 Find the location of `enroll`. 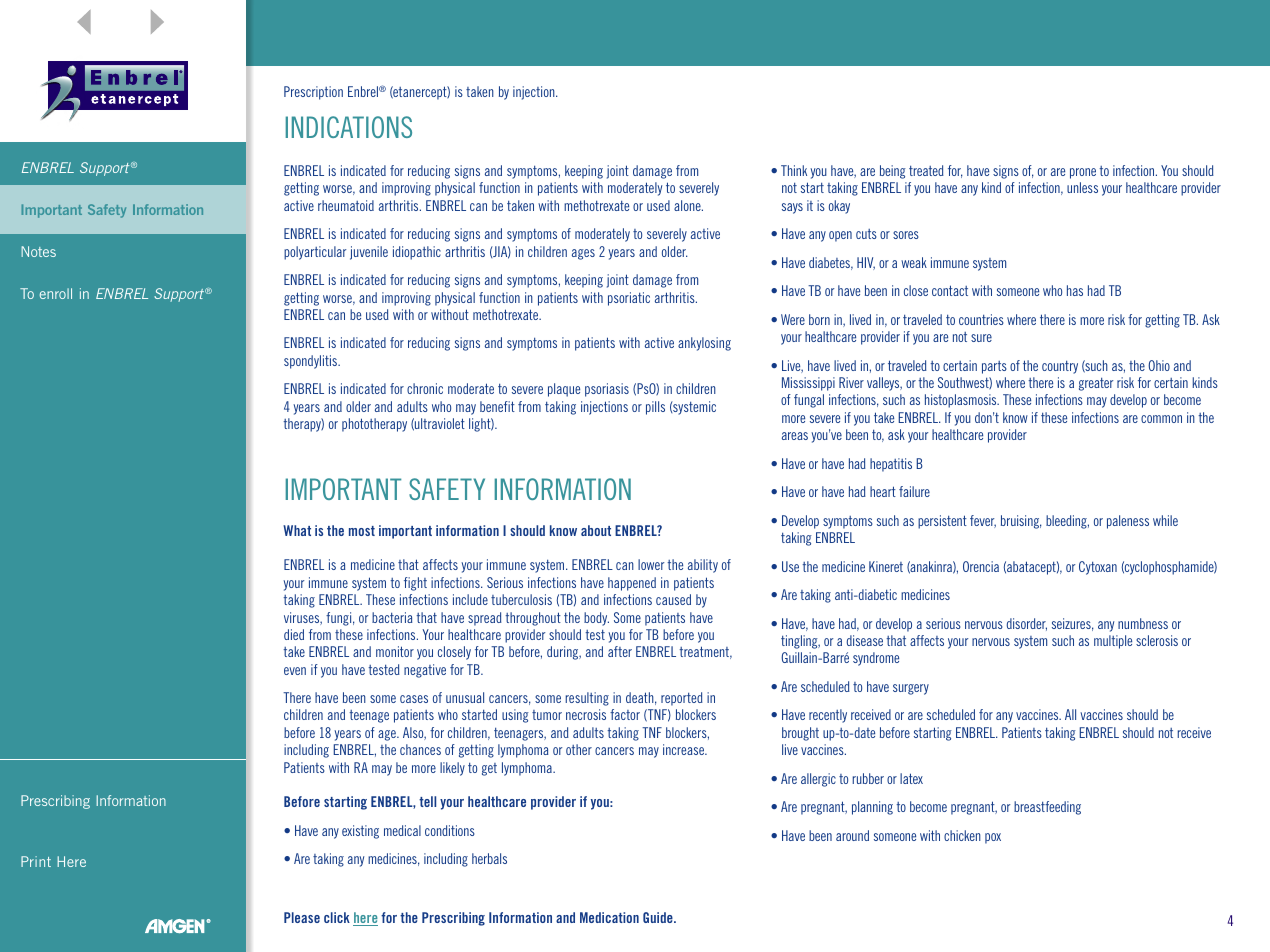

enroll is located at coordinates (56, 293).
